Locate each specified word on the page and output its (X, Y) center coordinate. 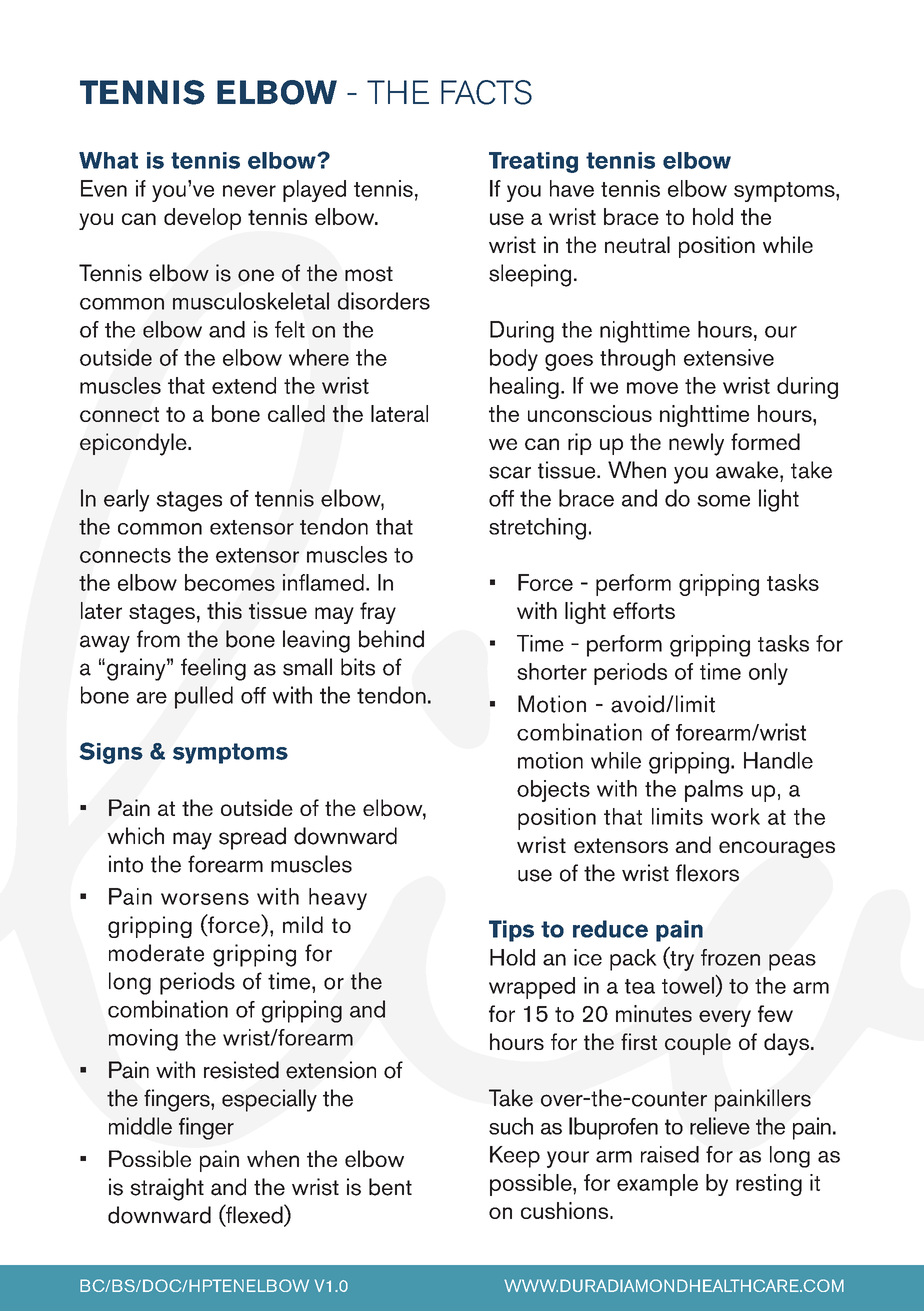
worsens (205, 899)
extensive (729, 357)
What (108, 160)
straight (167, 1189)
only (768, 674)
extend (244, 385)
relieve (720, 1126)
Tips (511, 931)
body (514, 360)
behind (391, 639)
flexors (707, 873)
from (158, 639)
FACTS (486, 92)
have (572, 188)
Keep (515, 1157)
